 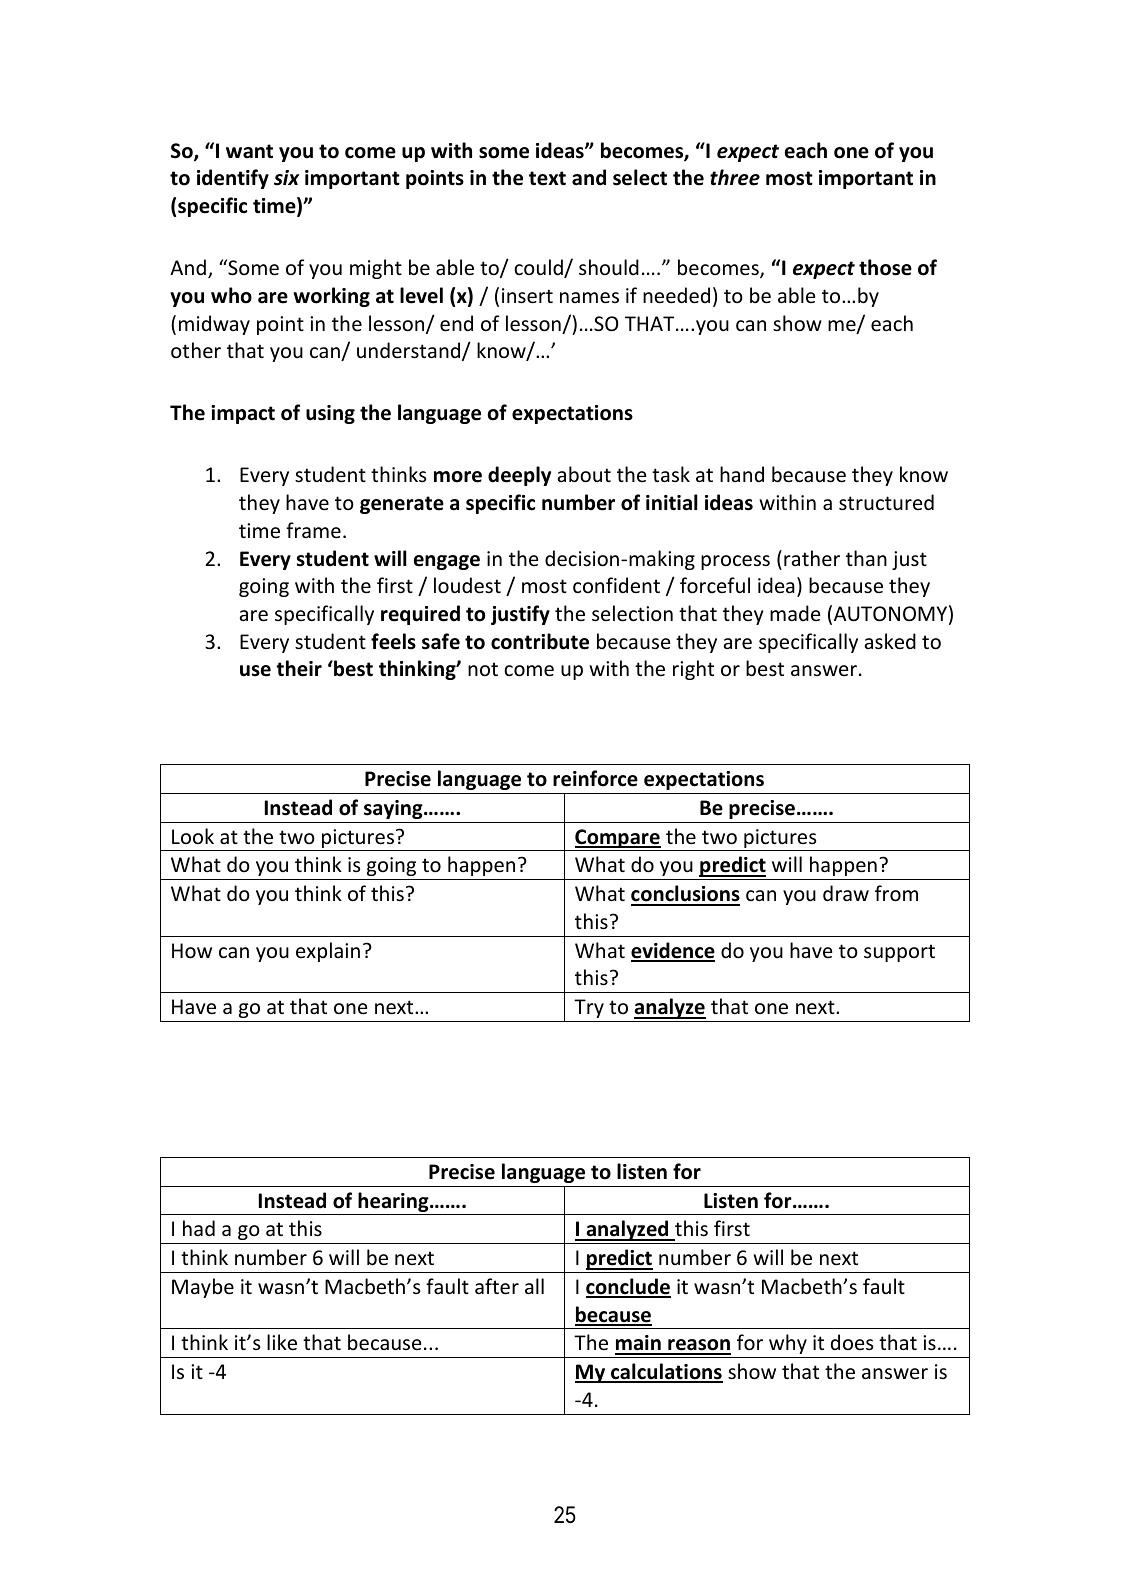 I want to click on text, so click(x=547, y=178).
